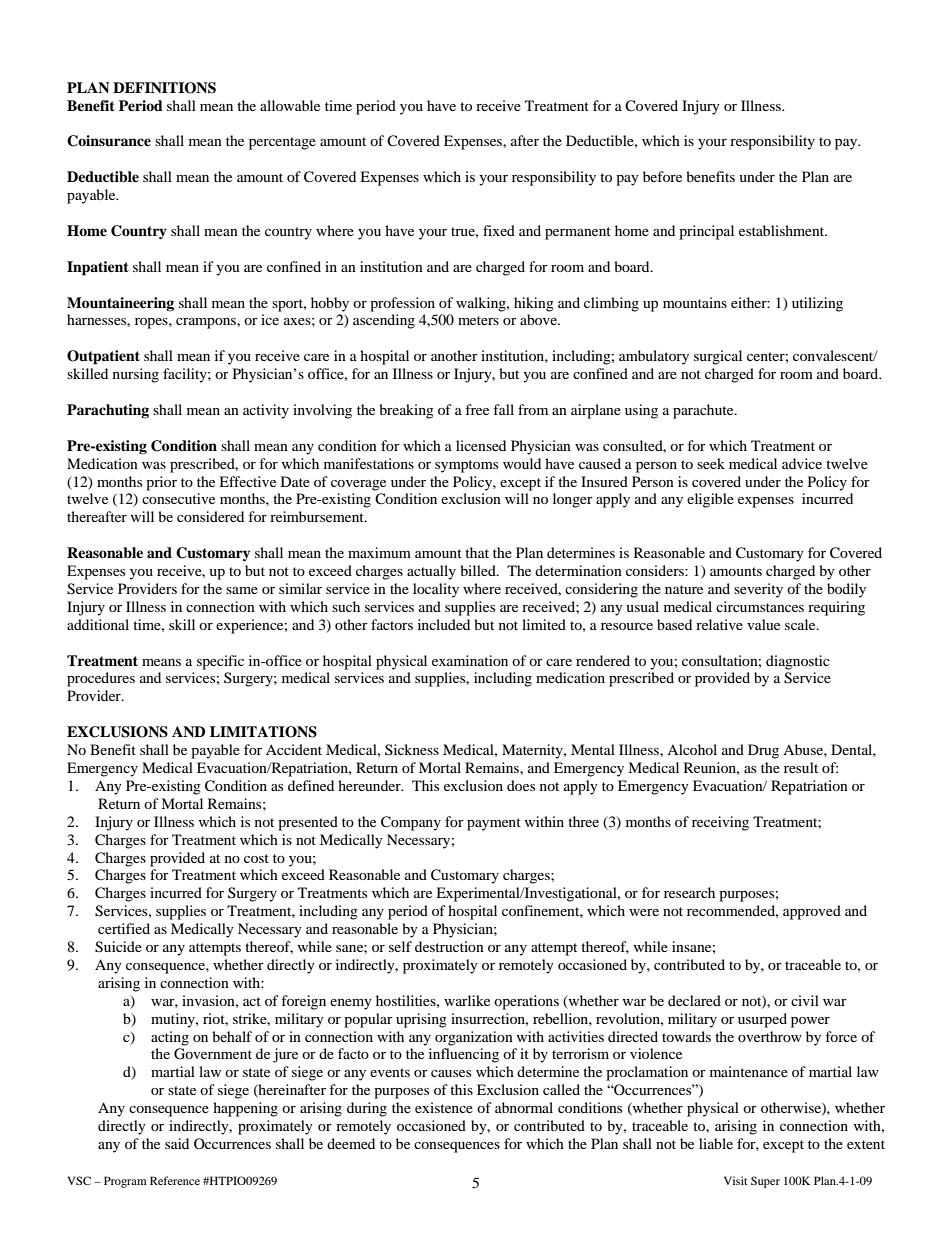 The image size is (952, 1233). What do you see at coordinates (477, 409) in the page?
I see `free` at bounding box center [477, 409].
